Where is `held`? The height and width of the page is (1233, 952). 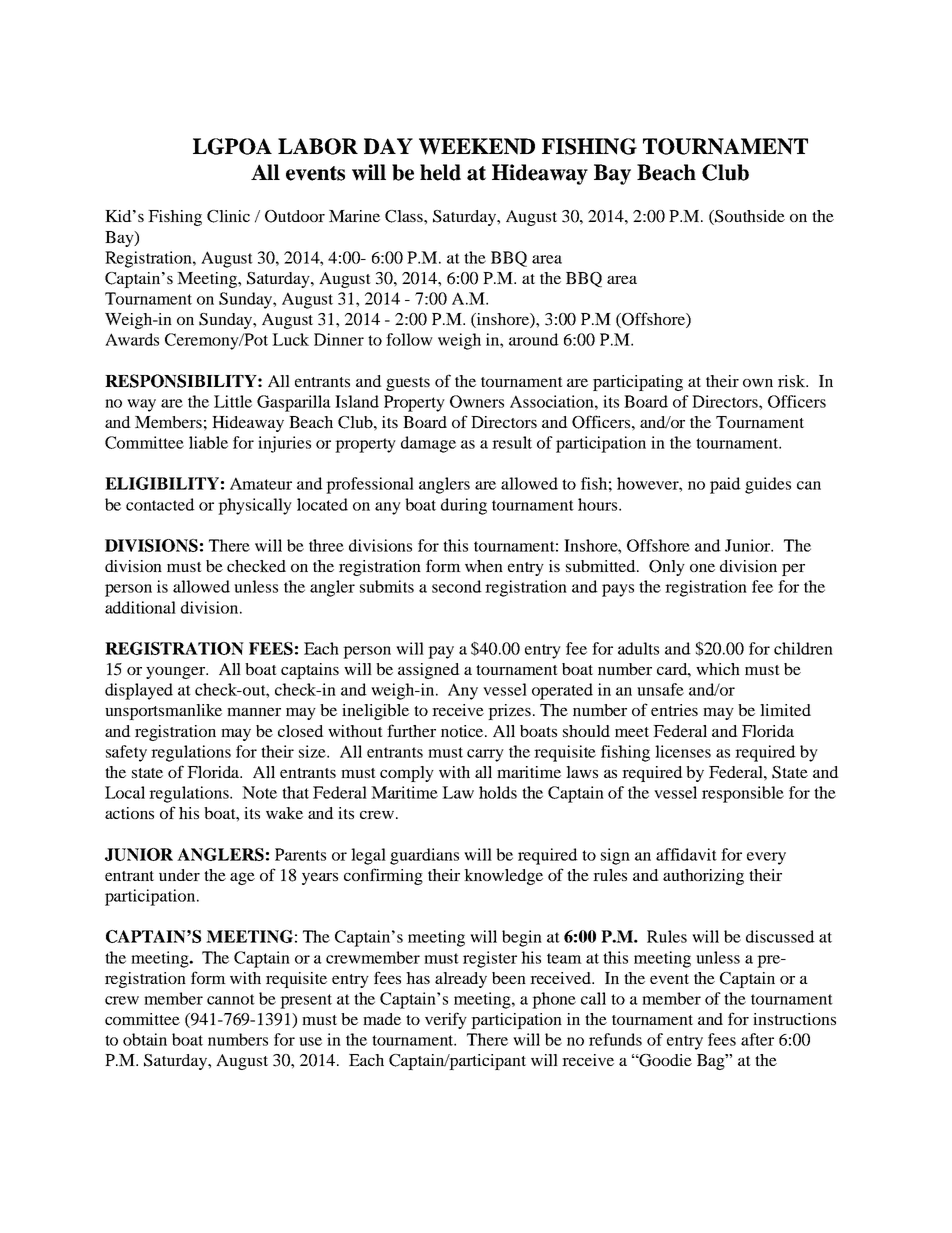 held is located at coordinates (440, 172).
